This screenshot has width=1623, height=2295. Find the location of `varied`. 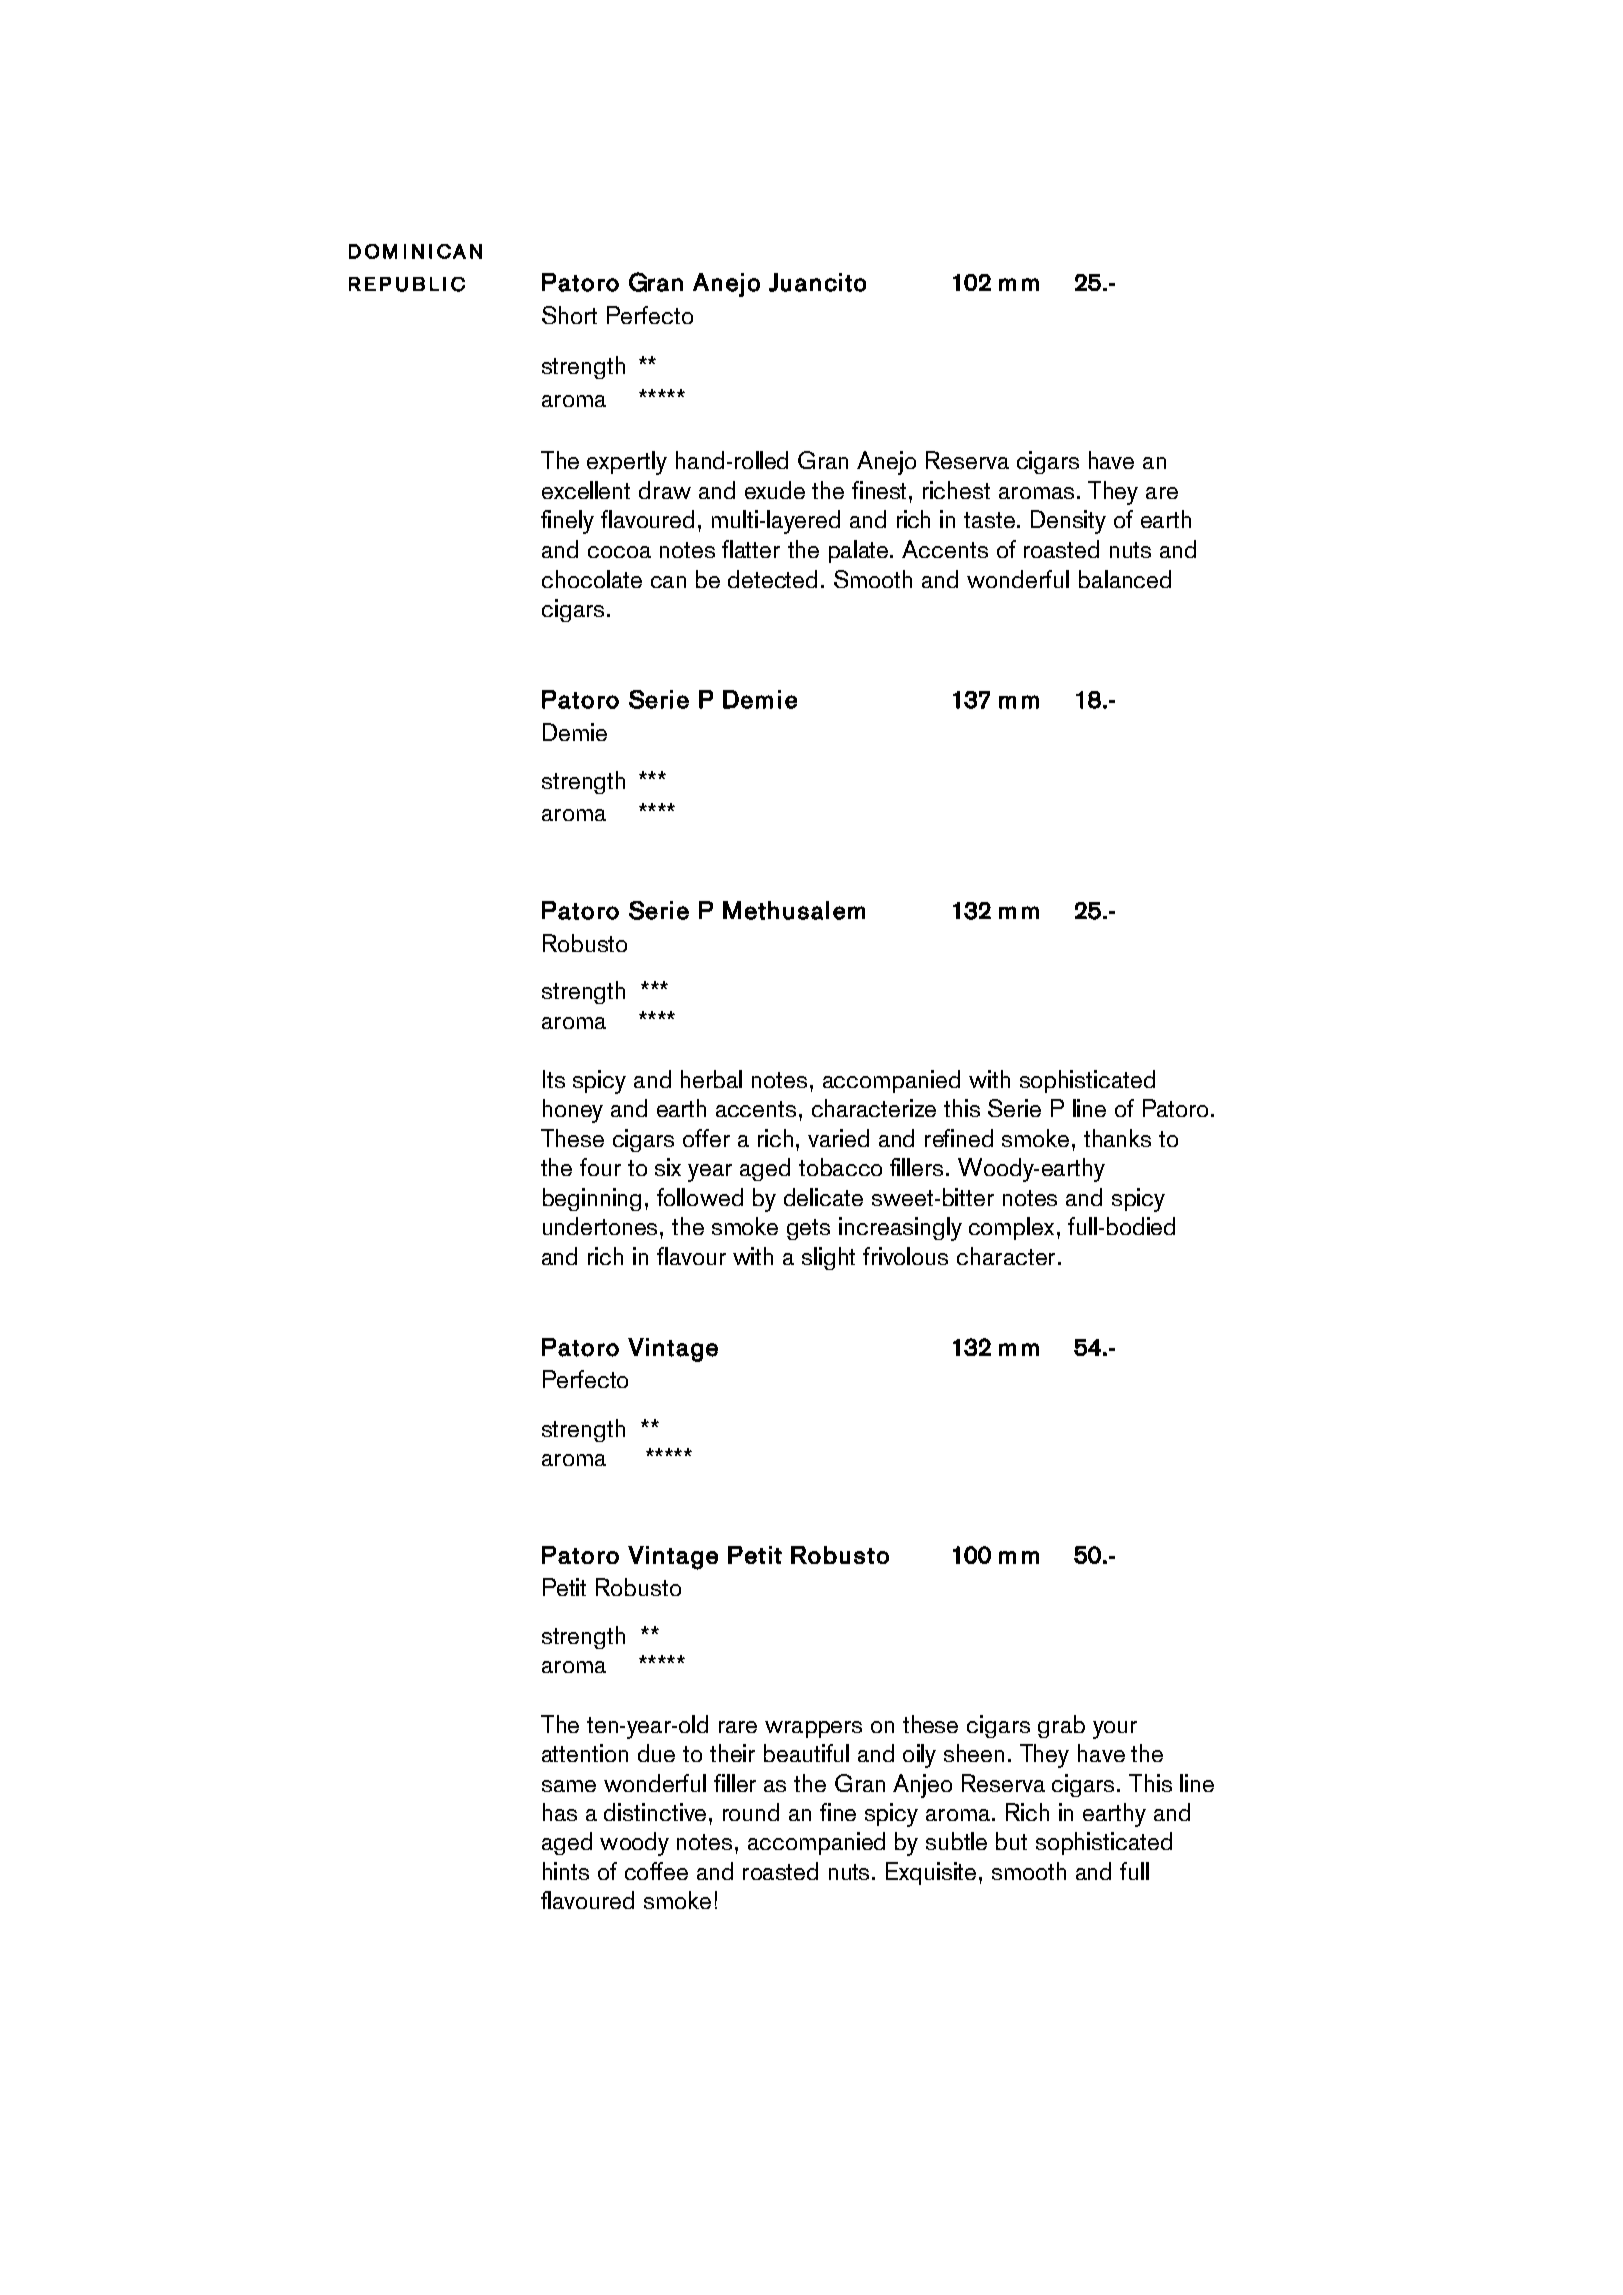

varied is located at coordinates (838, 1138).
